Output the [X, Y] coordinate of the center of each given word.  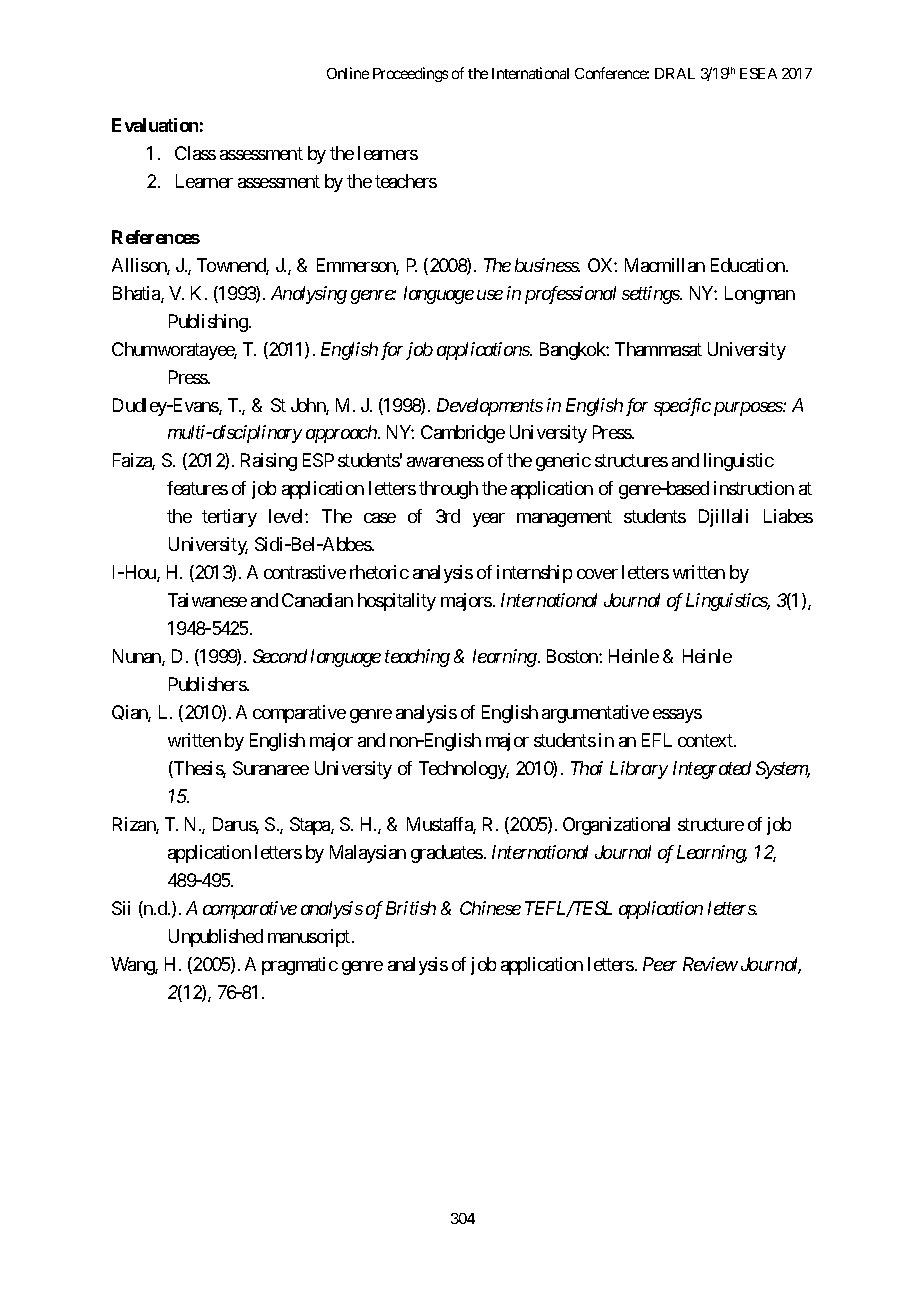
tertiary [229, 518]
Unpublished [216, 938]
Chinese [490, 908]
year [489, 520]
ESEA [758, 73]
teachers [406, 181]
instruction [754, 488]
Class [195, 153]
